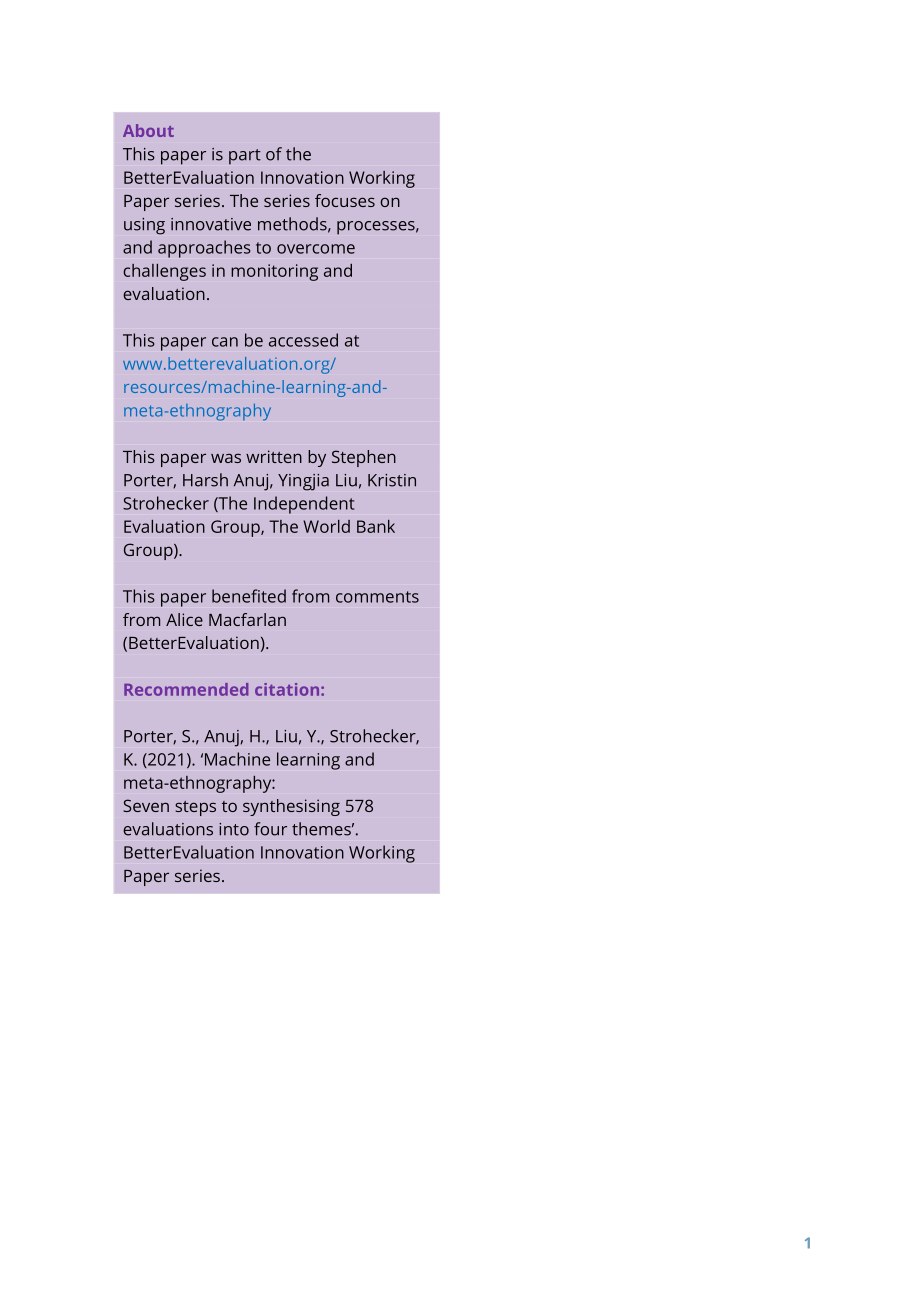  What do you see at coordinates (225, 342) in the page?
I see `can` at bounding box center [225, 342].
